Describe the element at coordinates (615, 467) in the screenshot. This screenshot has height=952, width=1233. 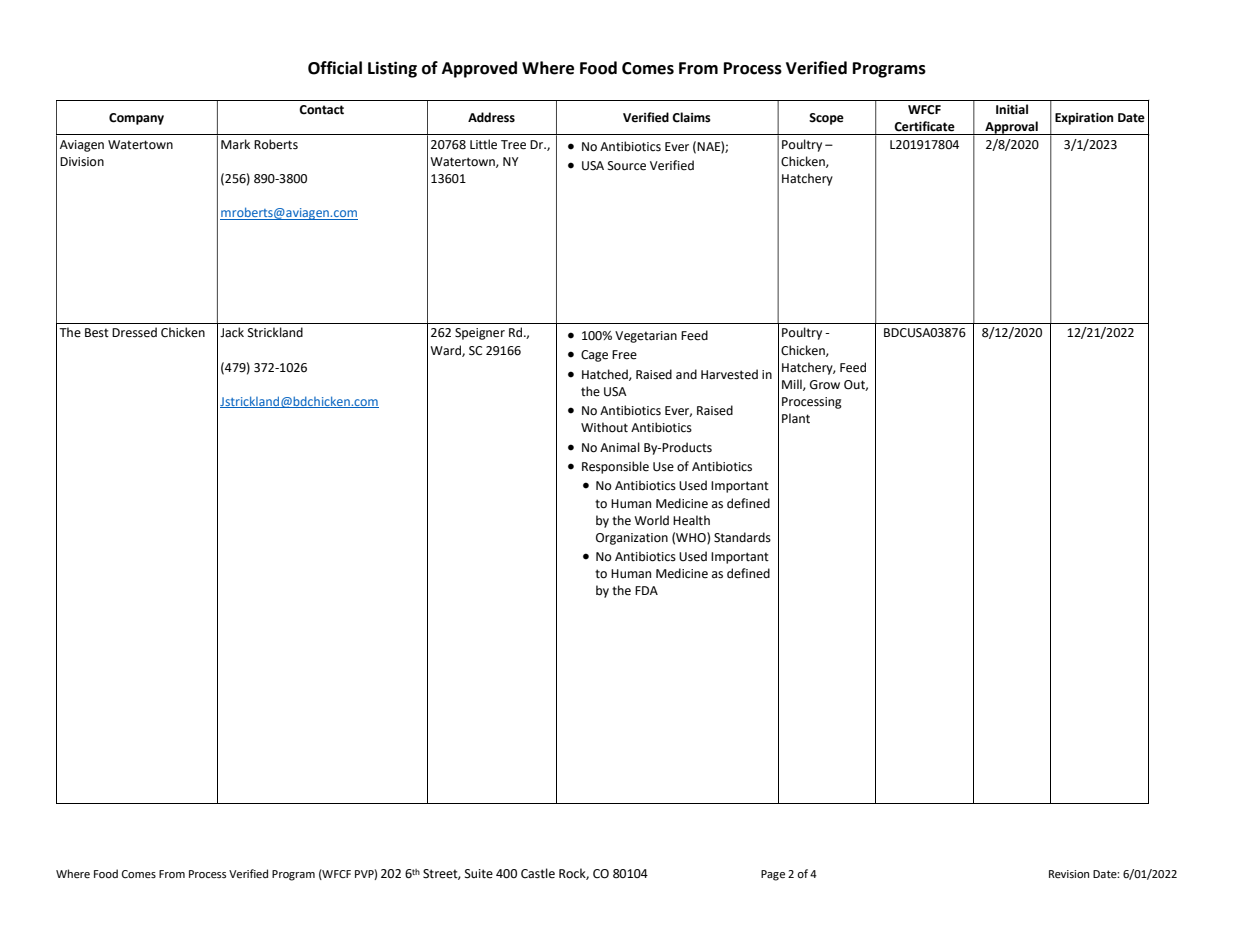
I see `Responsible` at that location.
